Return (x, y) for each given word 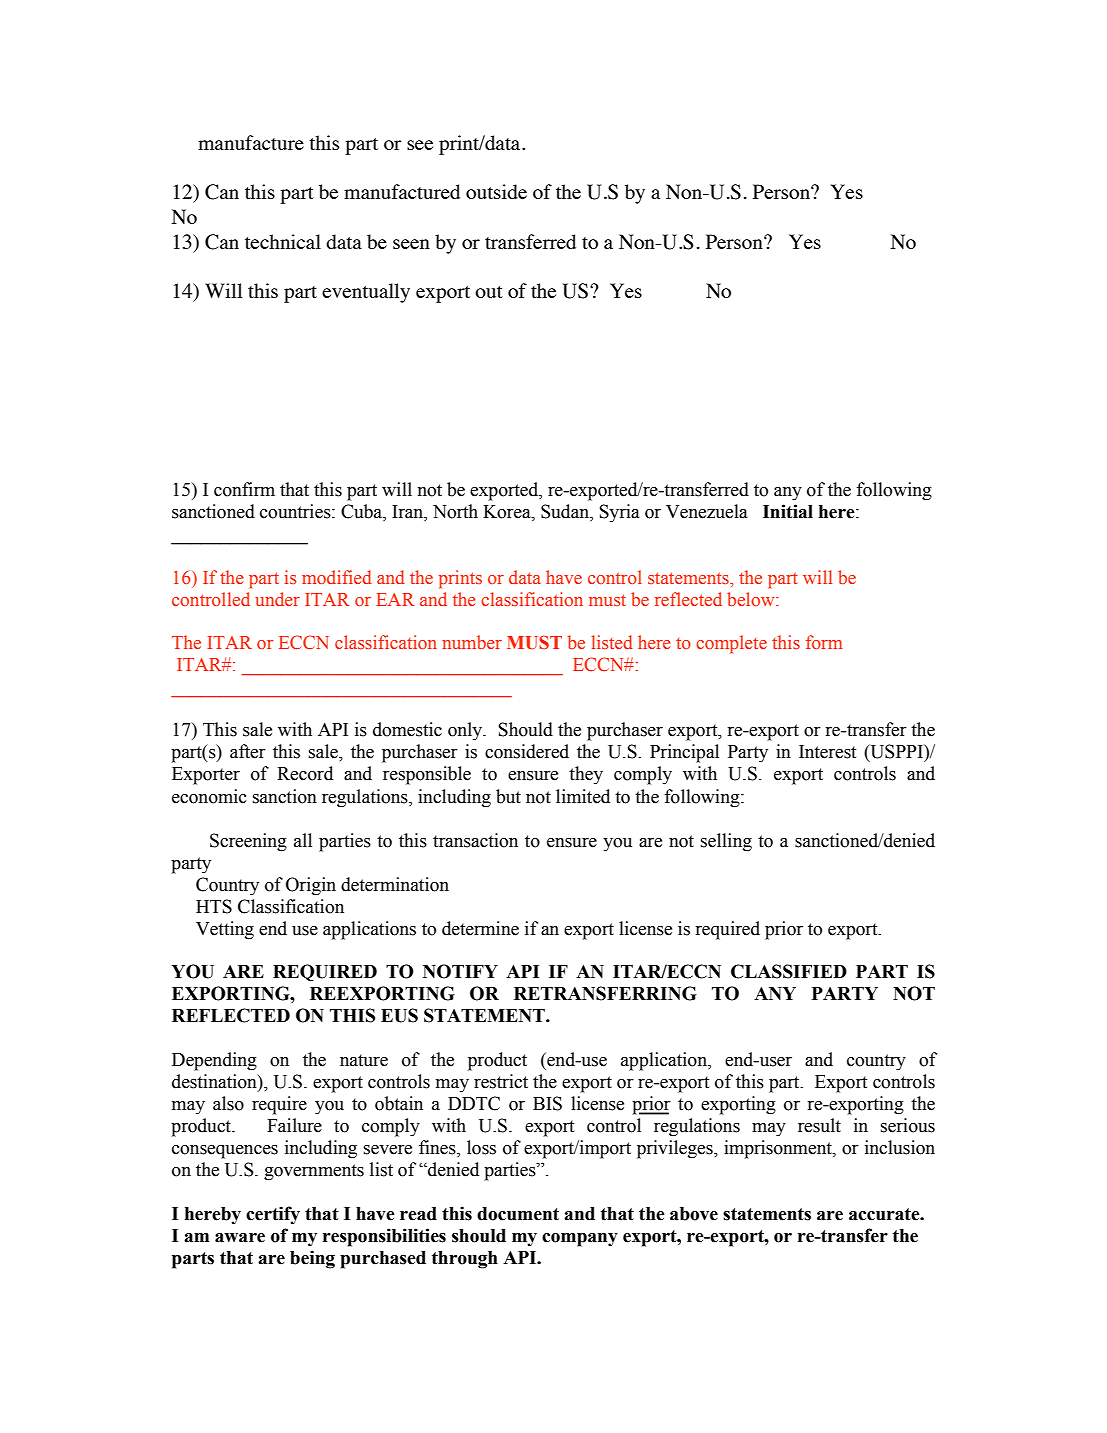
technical (283, 241)
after (248, 751)
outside (496, 191)
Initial (788, 511)
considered (527, 751)
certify (273, 1215)
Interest (827, 752)
